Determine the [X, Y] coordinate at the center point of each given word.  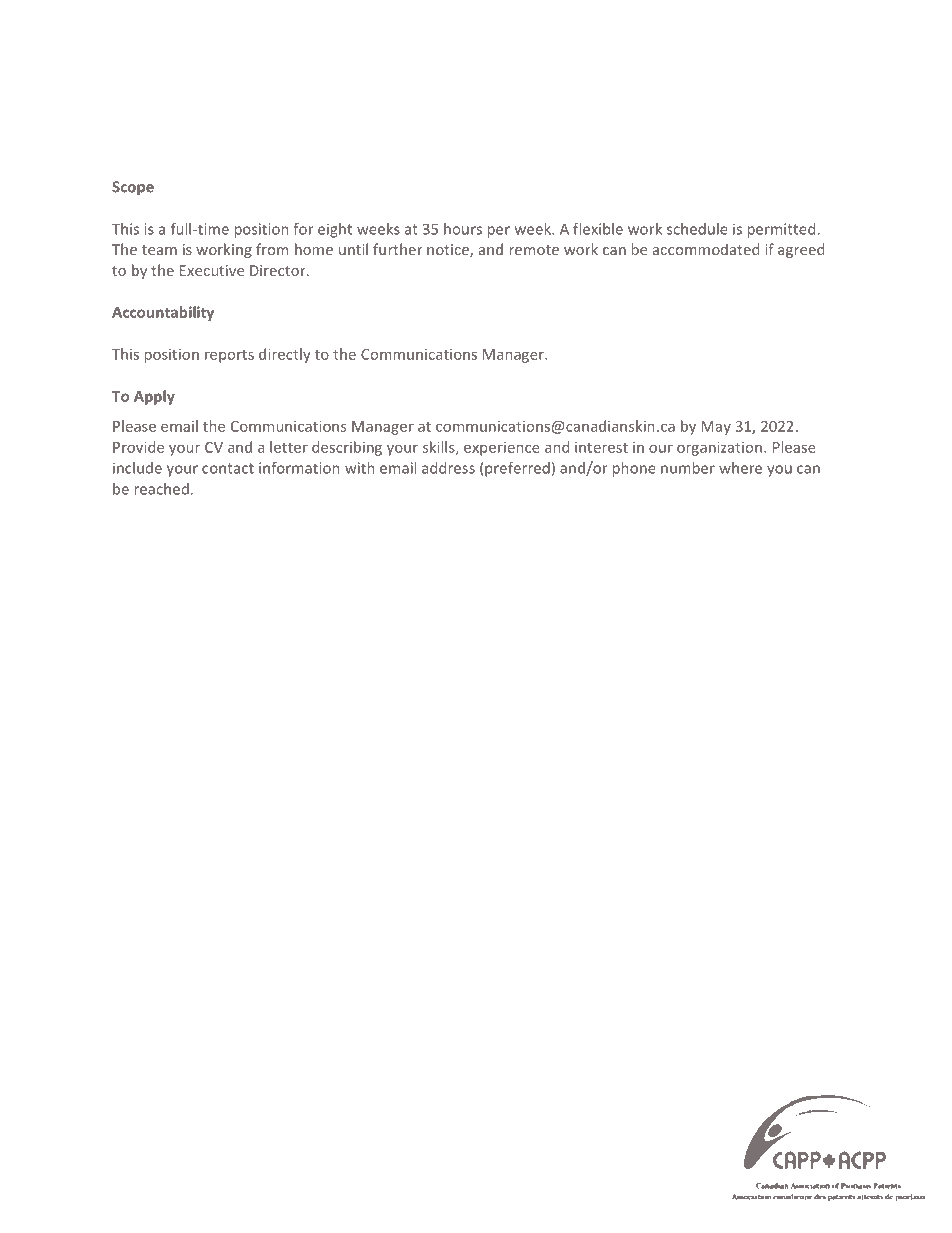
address [448, 468]
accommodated [706, 249]
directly [285, 355]
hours [463, 229]
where [740, 468]
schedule [697, 229]
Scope [133, 188]
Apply [154, 397]
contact [228, 468]
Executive [212, 270]
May [716, 428]
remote [534, 250]
